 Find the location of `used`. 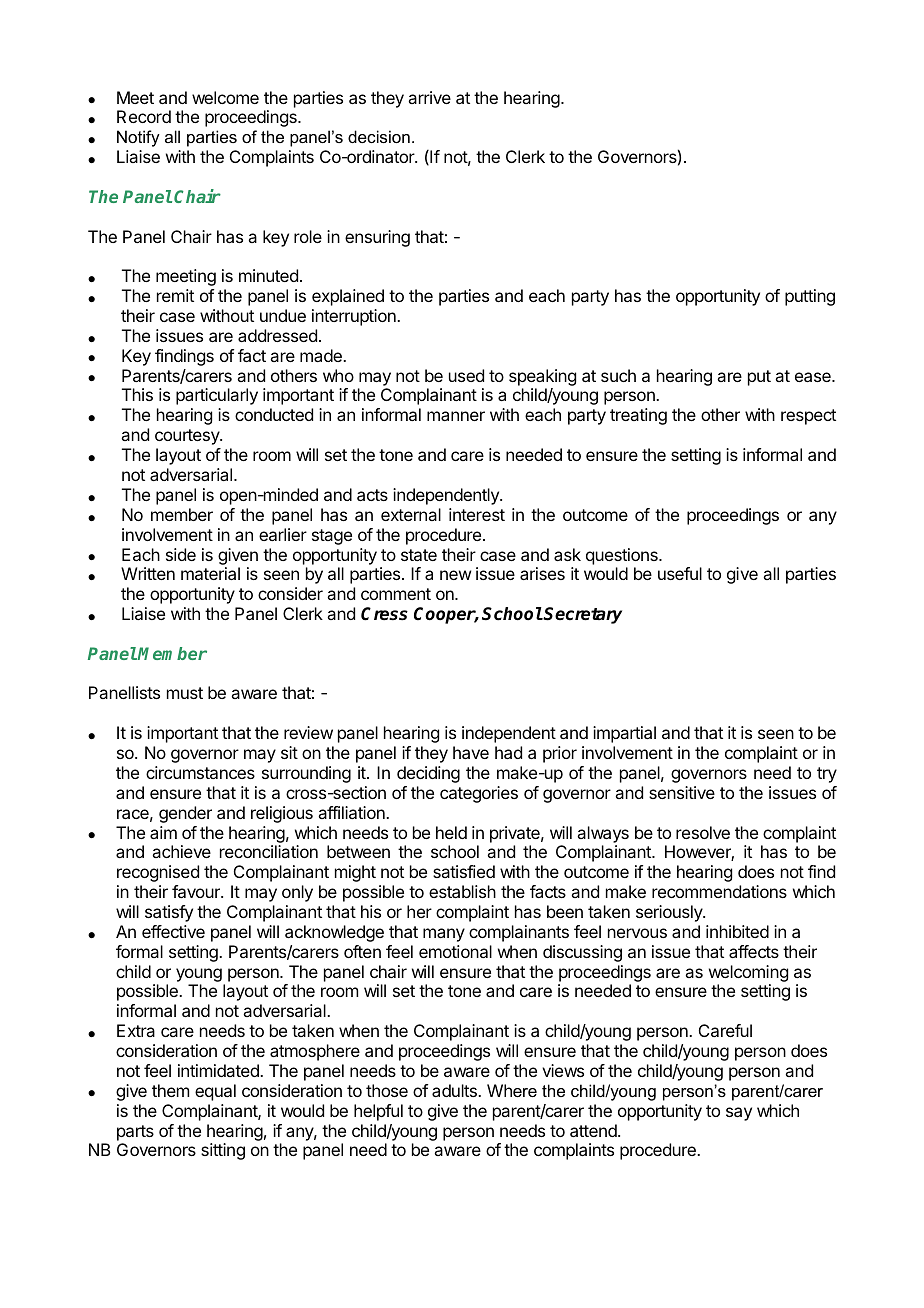

used is located at coordinates (466, 375).
